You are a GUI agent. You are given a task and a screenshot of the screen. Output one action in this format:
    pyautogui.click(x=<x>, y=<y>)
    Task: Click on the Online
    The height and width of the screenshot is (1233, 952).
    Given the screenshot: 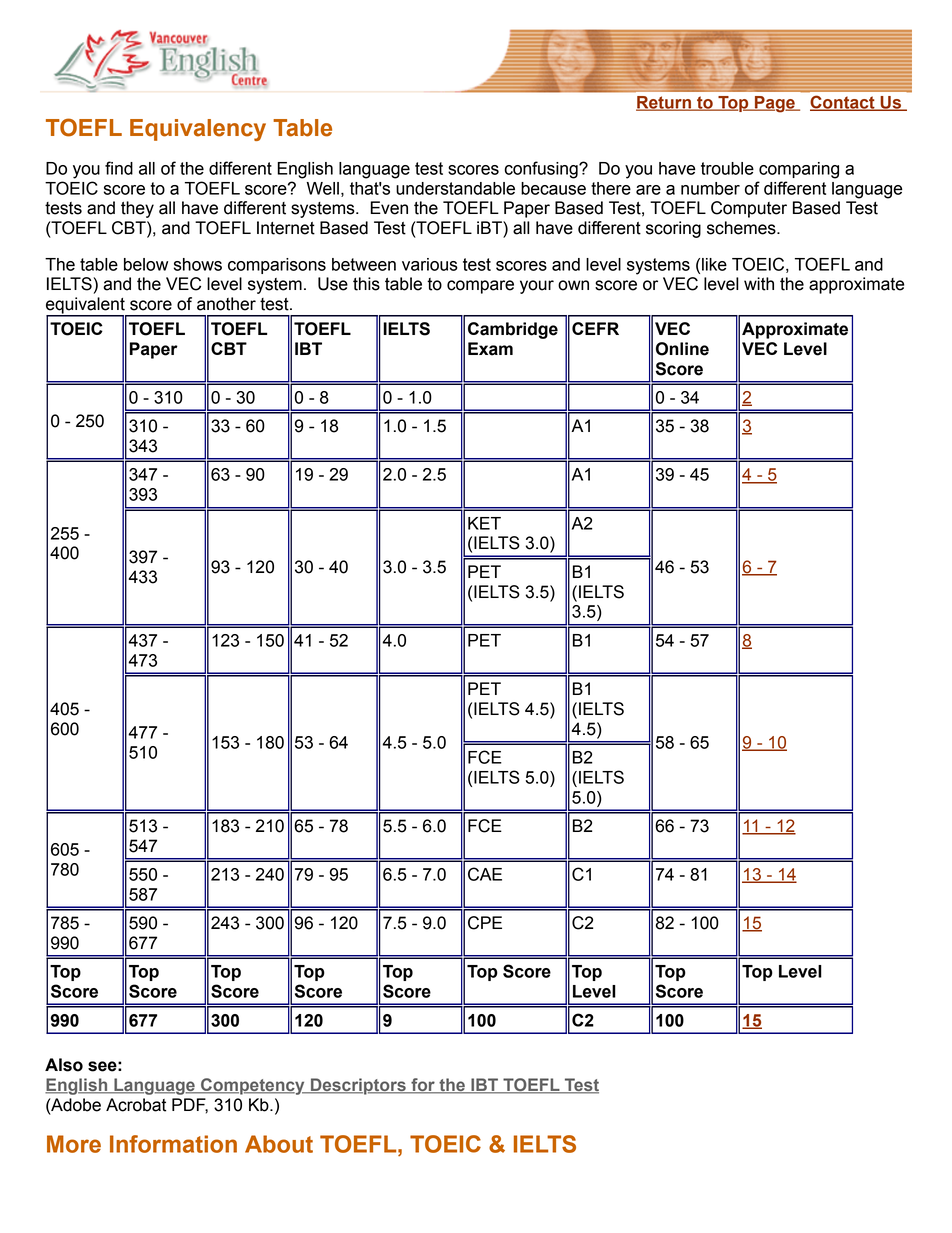 What is the action you would take?
    pyautogui.click(x=682, y=349)
